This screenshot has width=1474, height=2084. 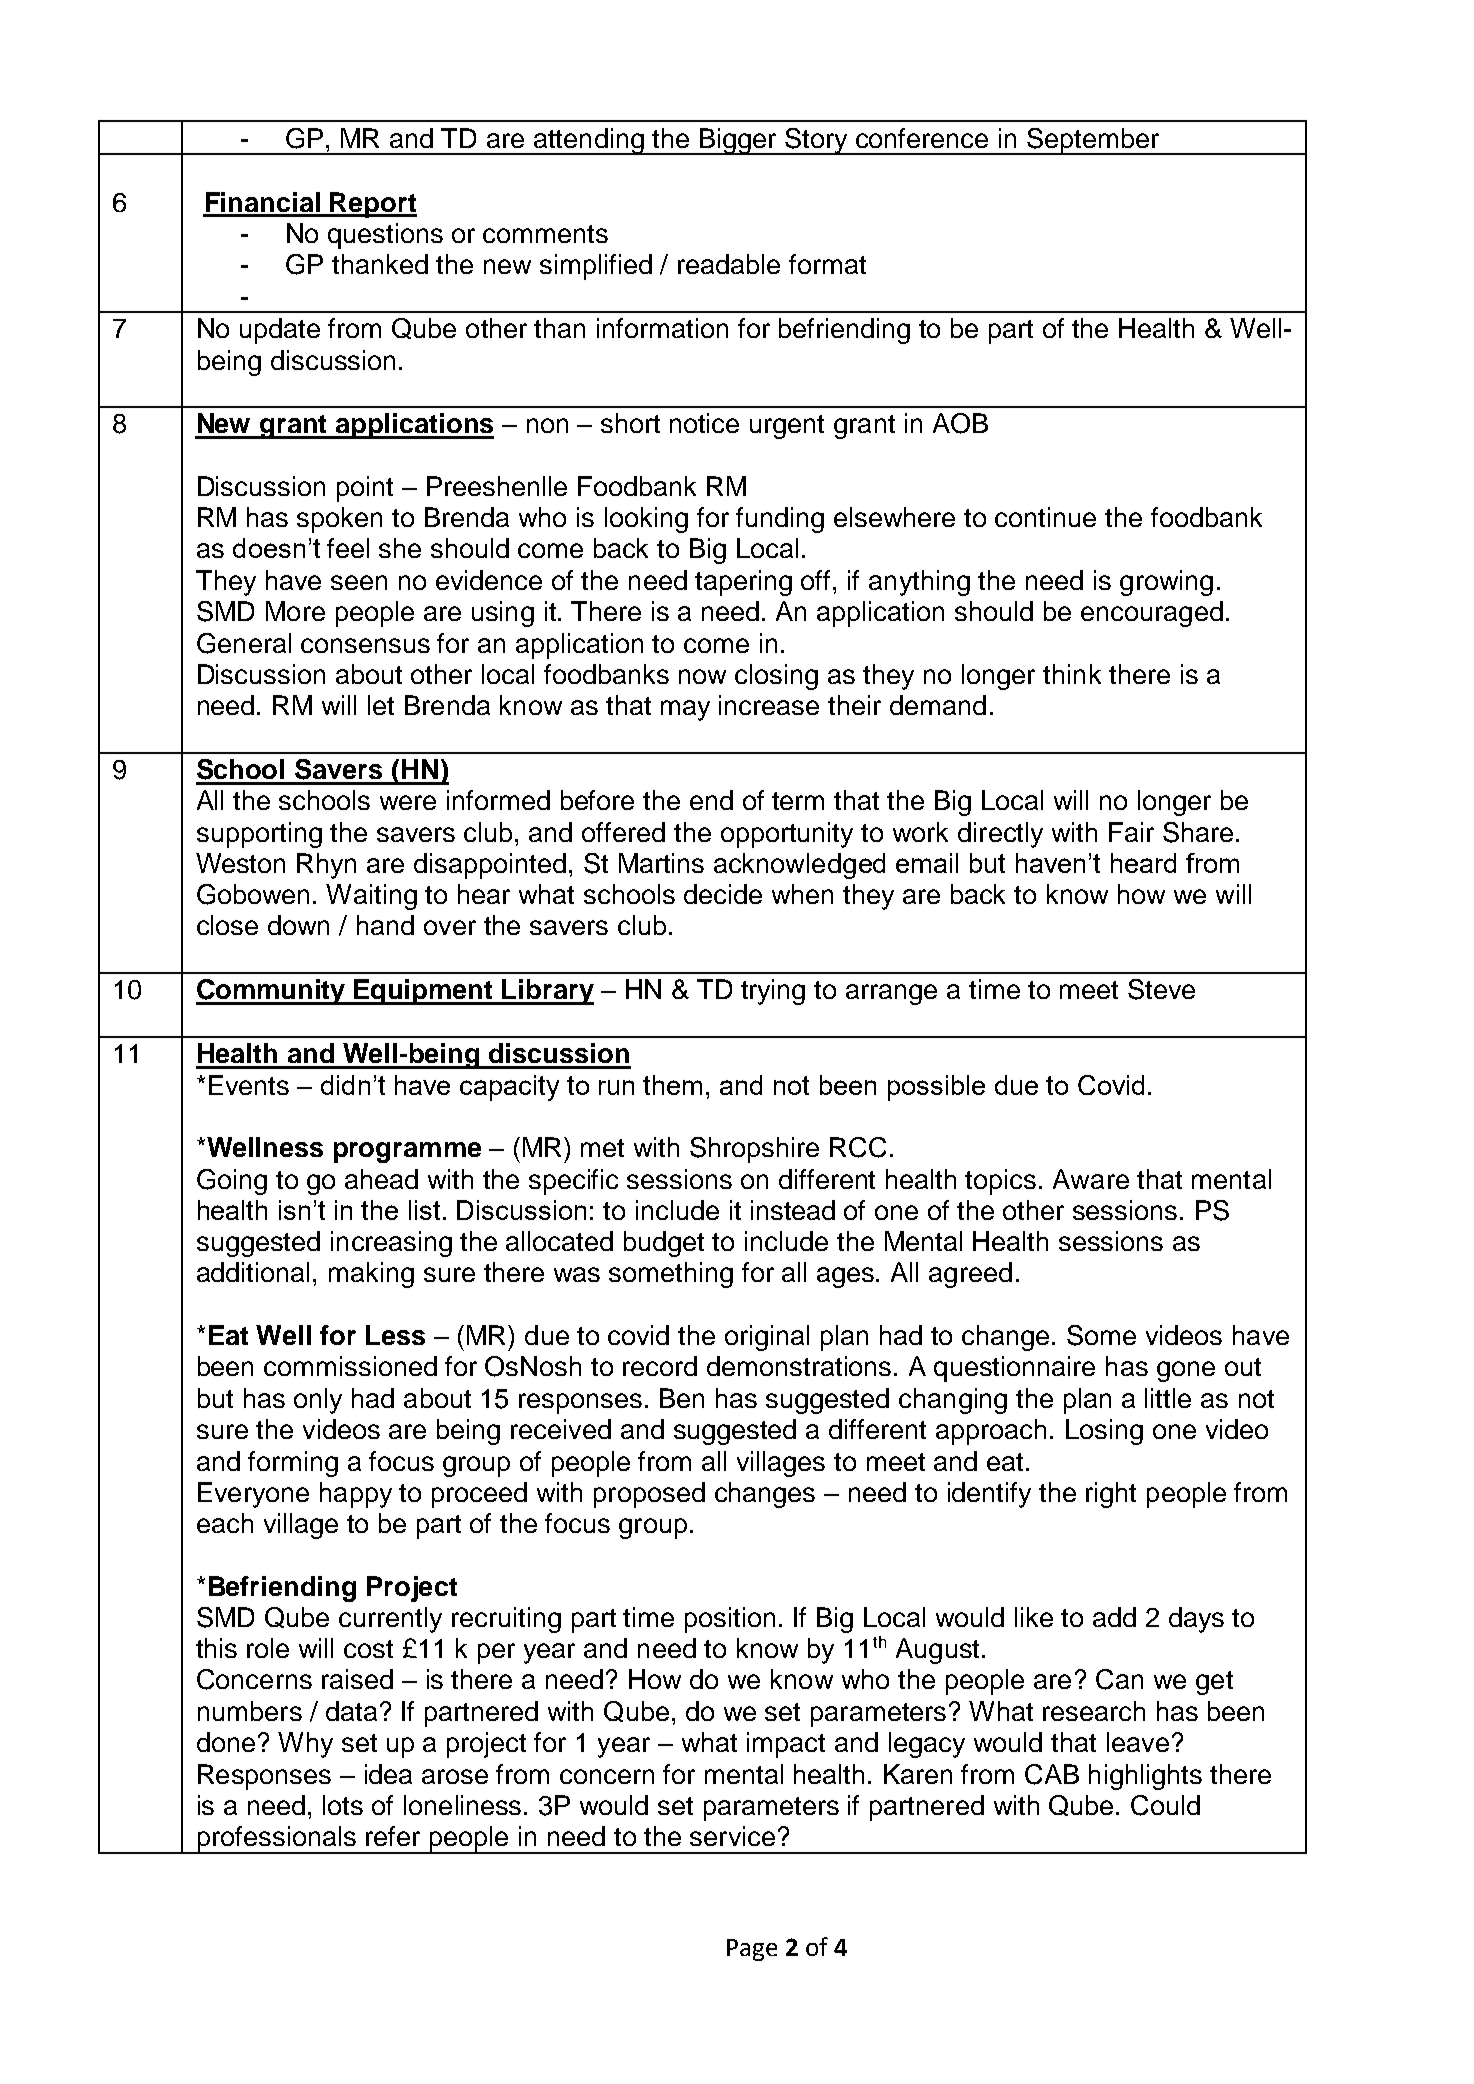 I want to click on September, so click(x=1093, y=141).
